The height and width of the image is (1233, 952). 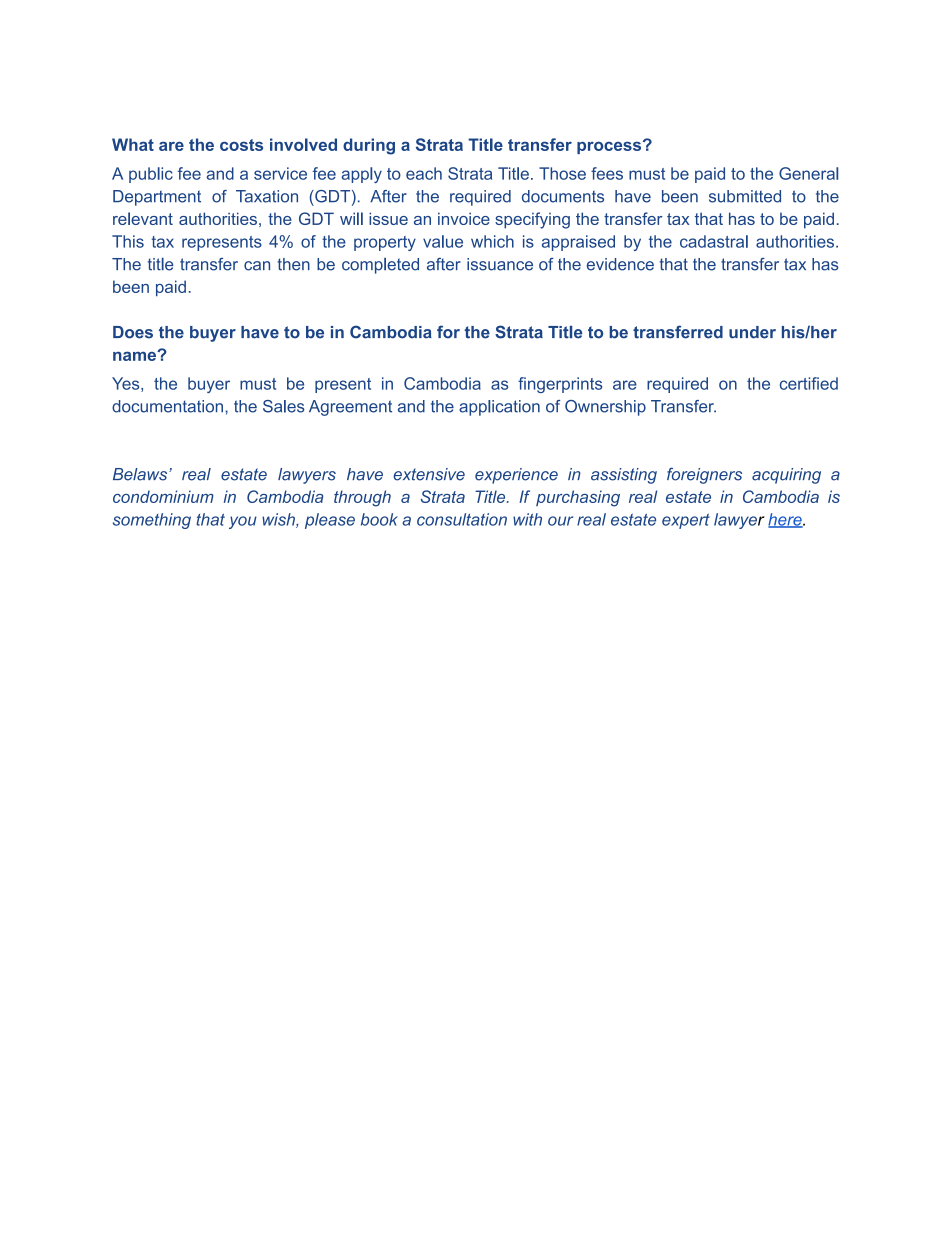 What do you see at coordinates (686, 521) in the image?
I see `expert` at bounding box center [686, 521].
